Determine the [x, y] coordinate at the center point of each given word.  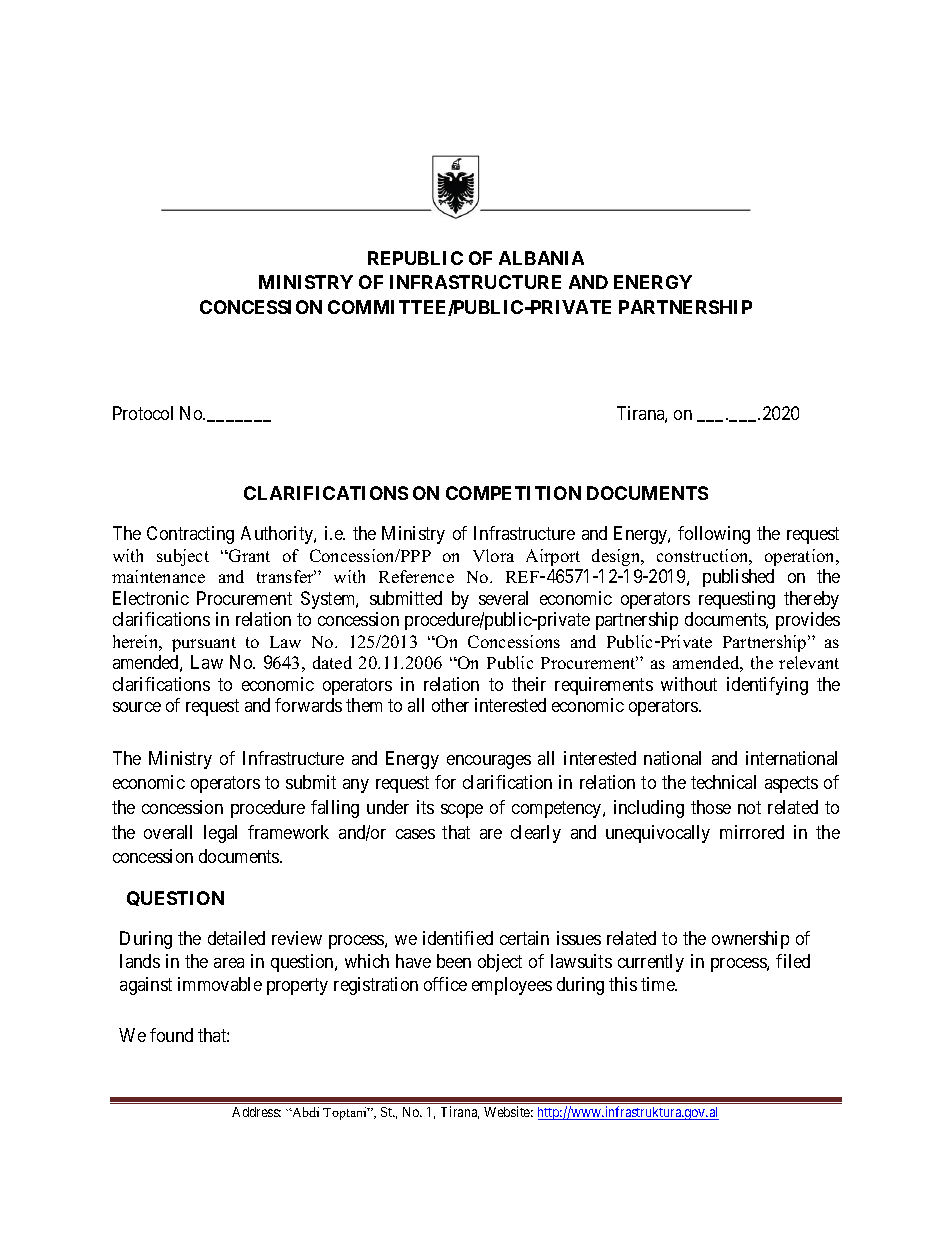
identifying [767, 686]
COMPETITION [513, 493]
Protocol [143, 413]
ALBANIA [541, 258]
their [529, 684]
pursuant [204, 644]
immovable [220, 984]
